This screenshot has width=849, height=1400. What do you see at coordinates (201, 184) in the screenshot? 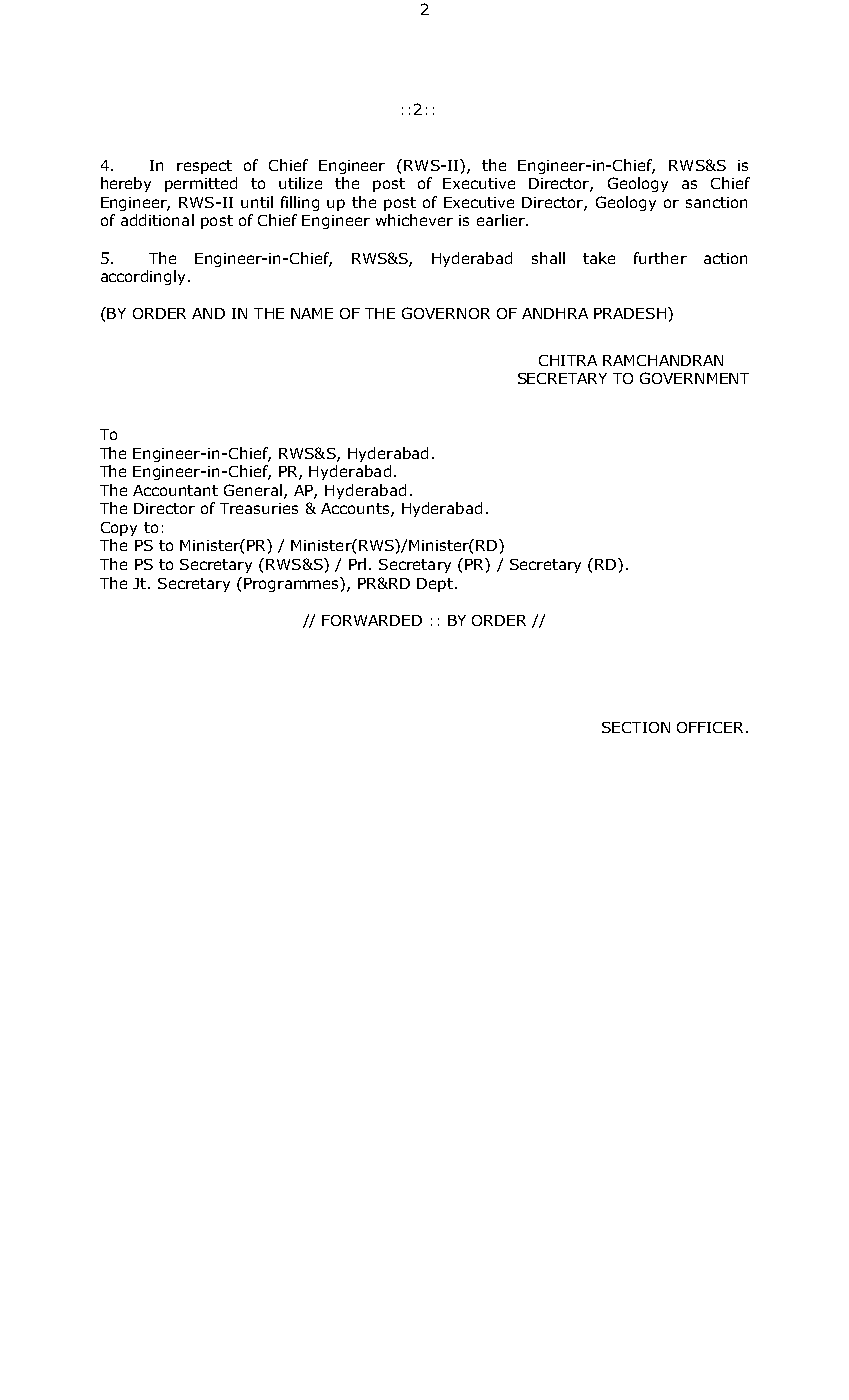
I see `permitted` at bounding box center [201, 184].
